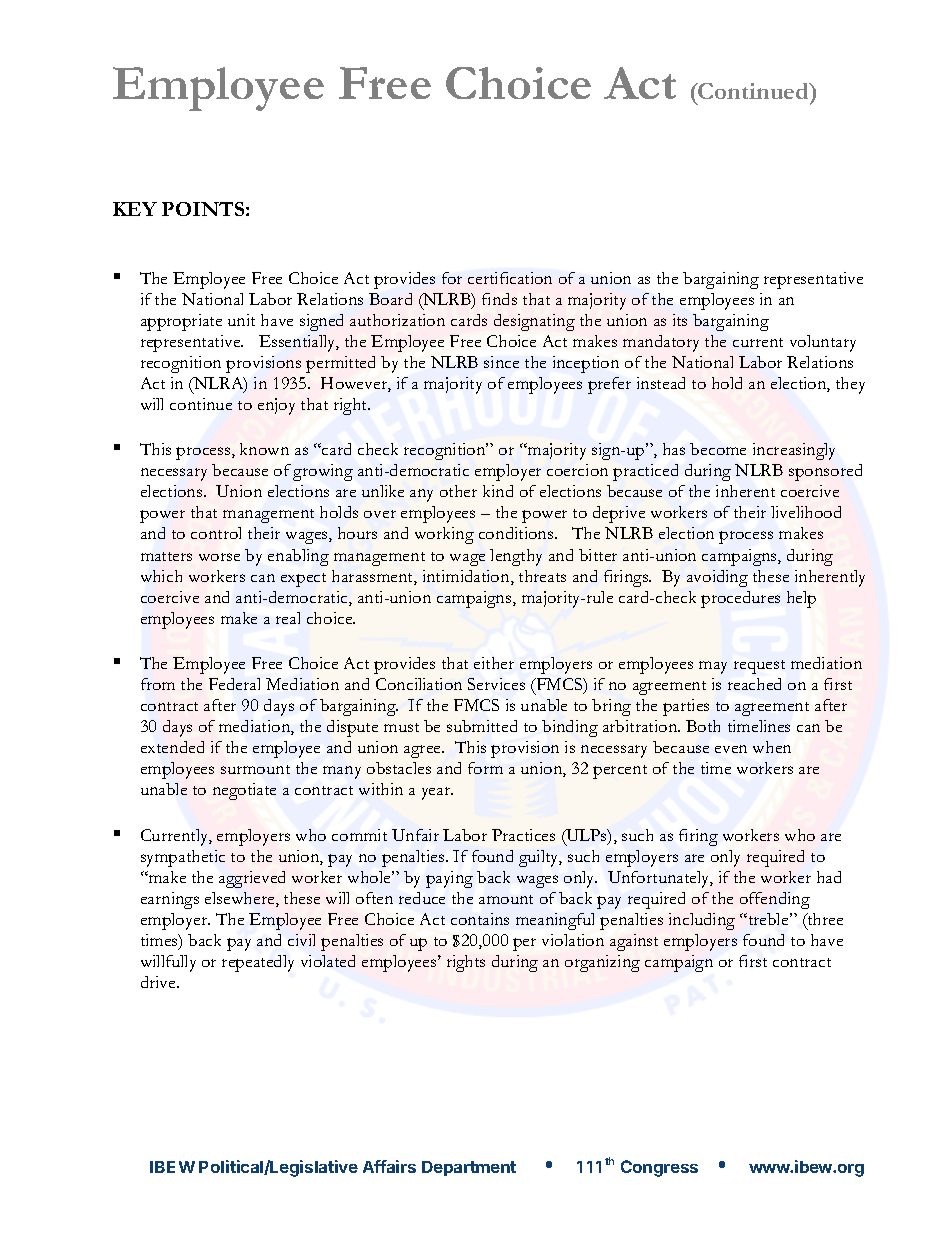  I want to click on Affairs, so click(389, 1166).
